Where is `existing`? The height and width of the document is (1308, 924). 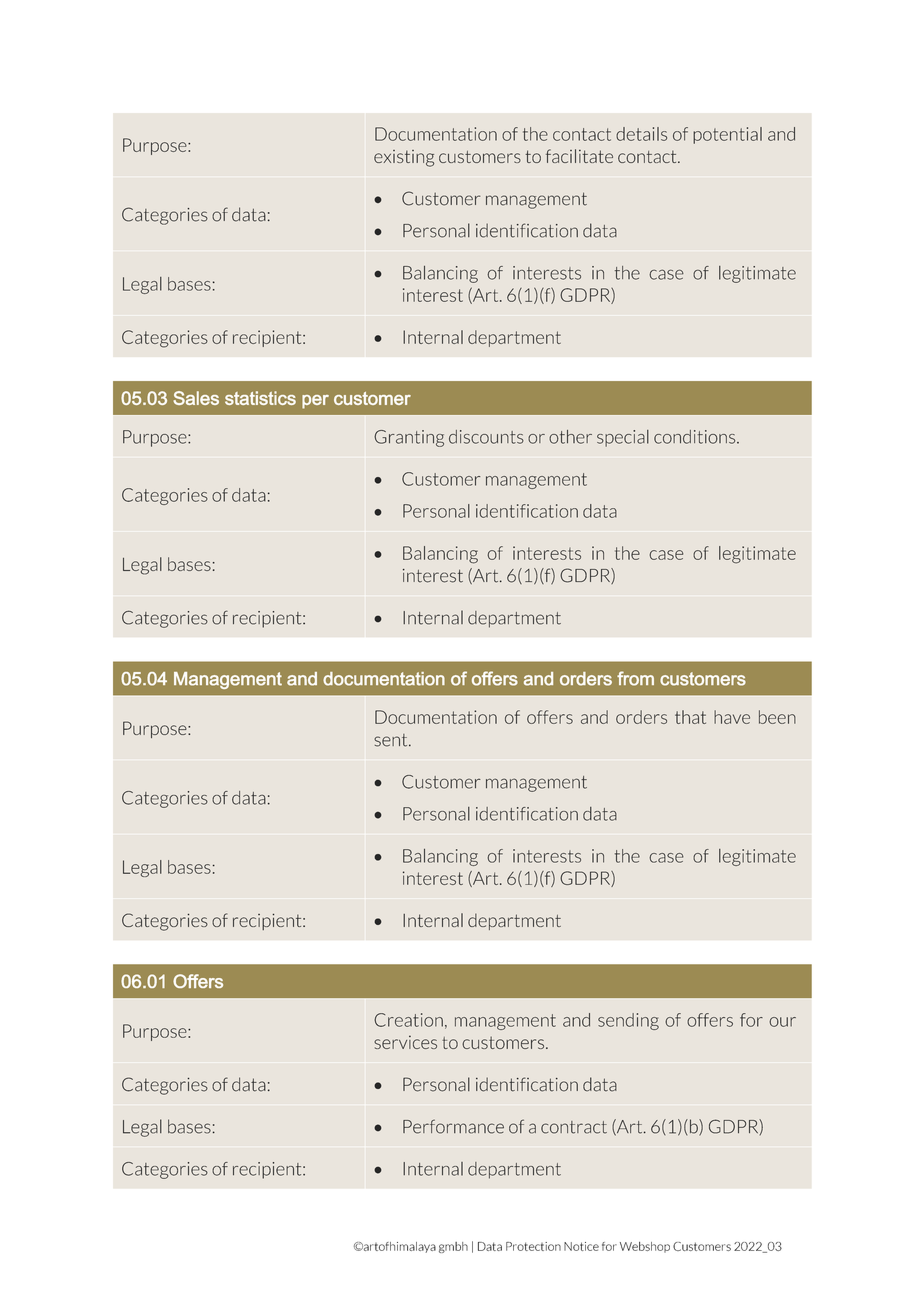
existing is located at coordinates (404, 158).
